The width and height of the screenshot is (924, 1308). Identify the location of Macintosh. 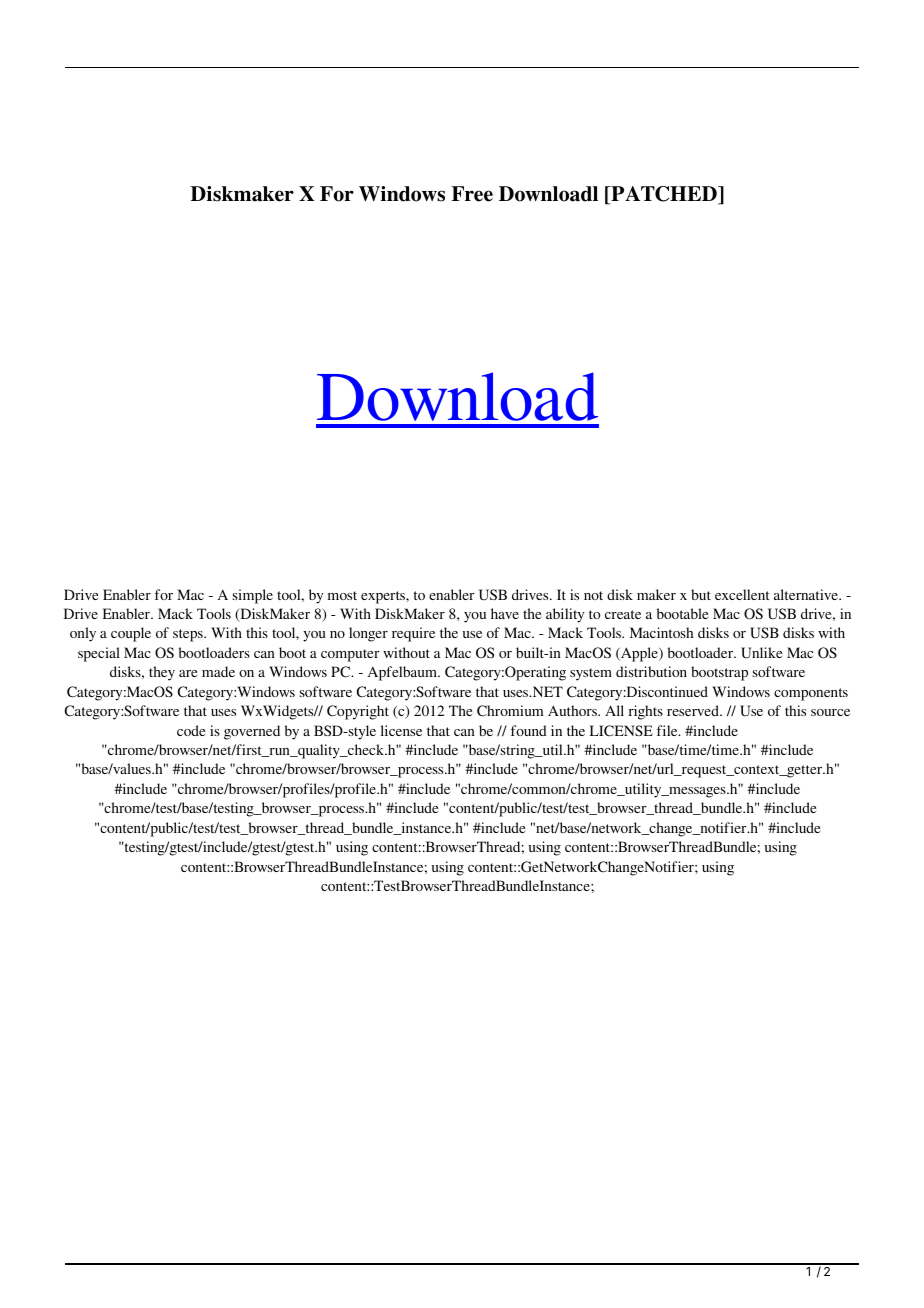
(661, 632).
